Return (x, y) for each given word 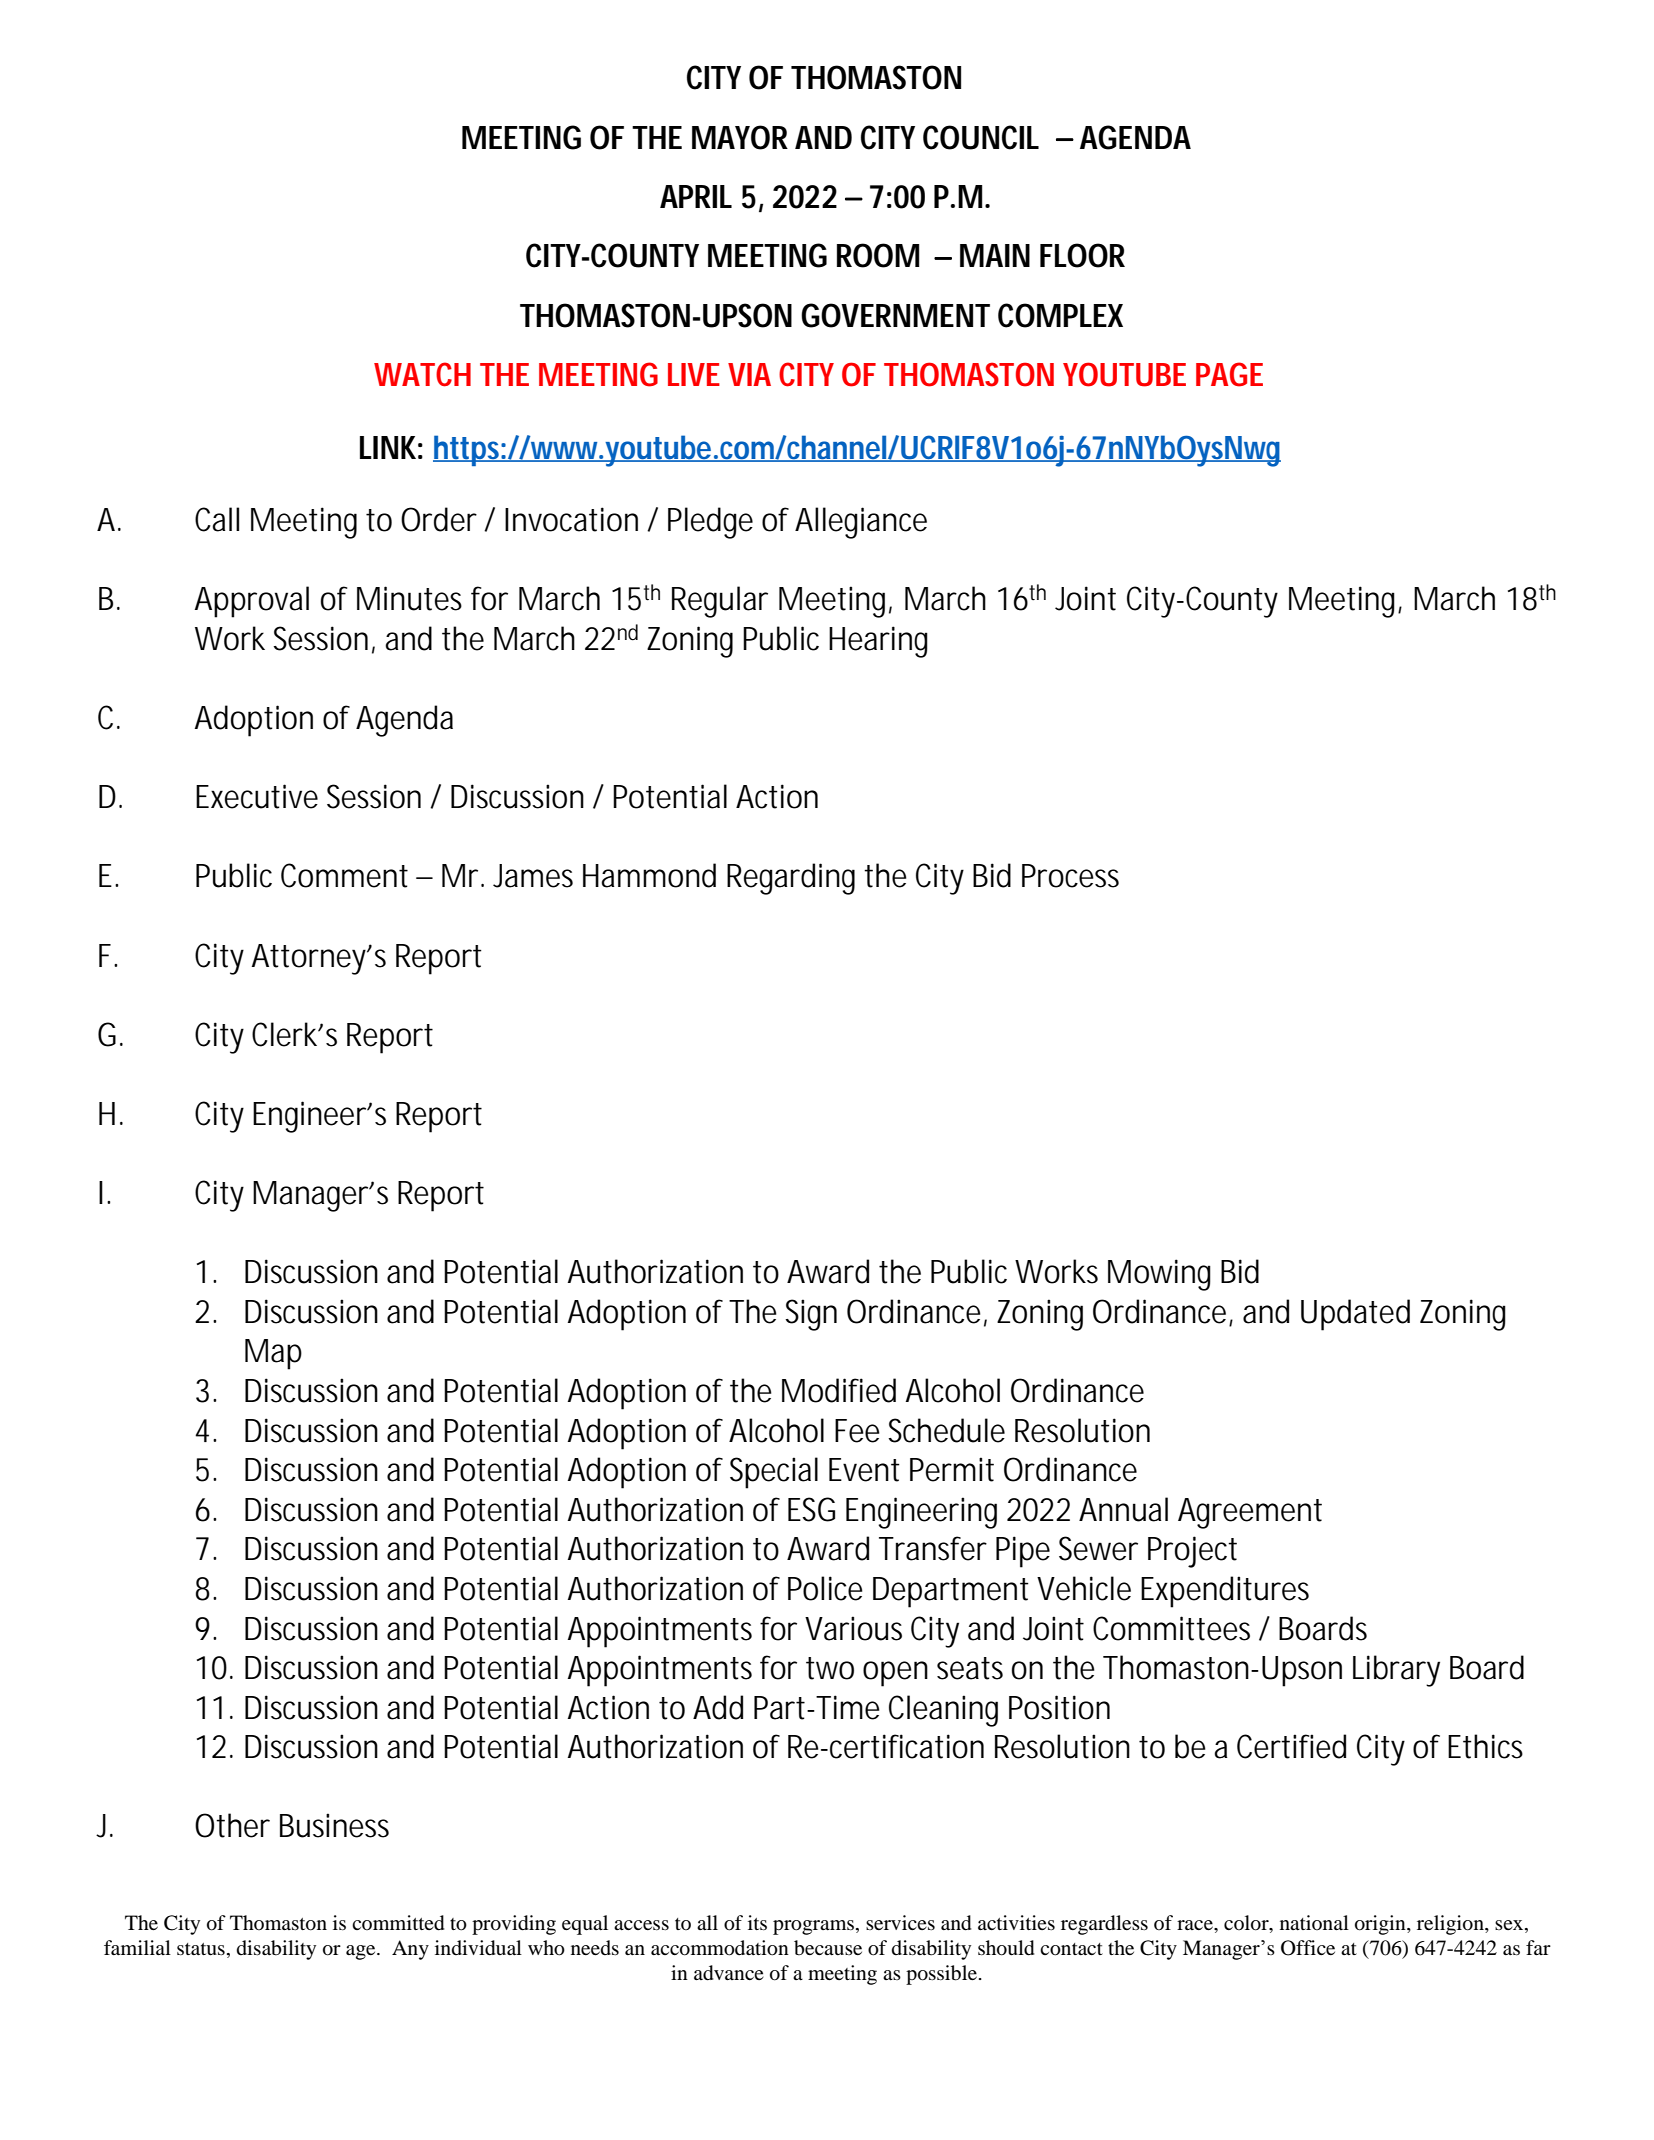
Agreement (1250, 1513)
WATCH (422, 374)
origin (1381, 1925)
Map (273, 1354)
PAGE (1229, 374)
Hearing (878, 642)
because (828, 1948)
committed (398, 1923)
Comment (344, 875)
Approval (252, 602)
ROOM (878, 255)
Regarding (791, 879)
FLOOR (1082, 255)
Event (864, 1470)
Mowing (1159, 1275)
